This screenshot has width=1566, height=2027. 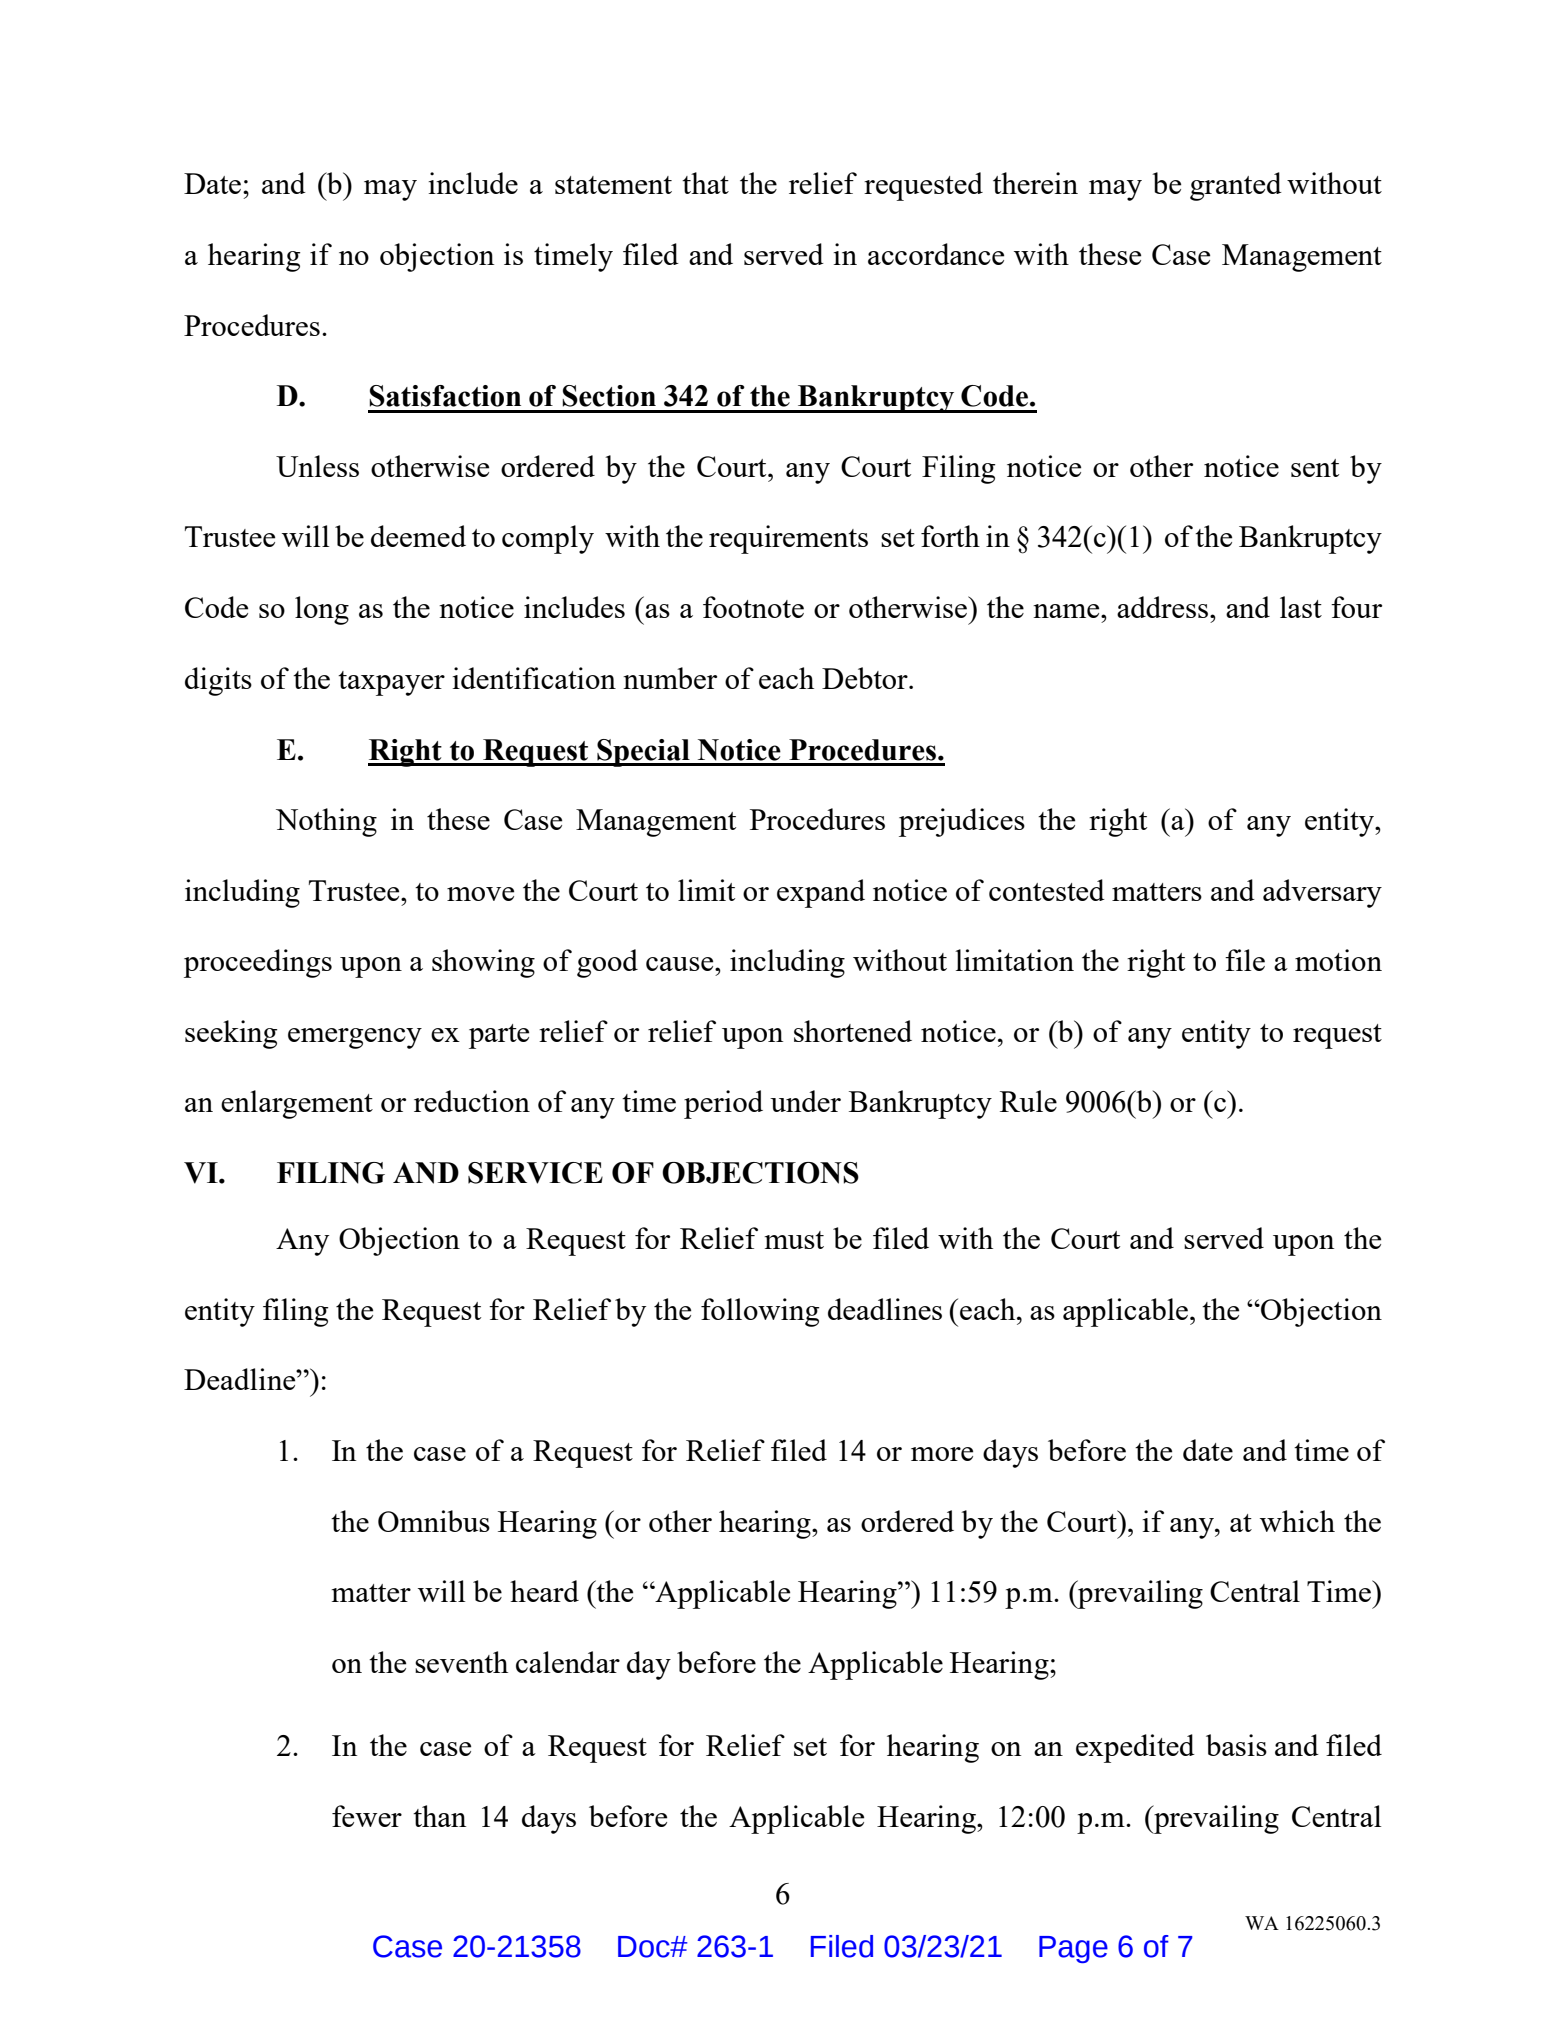 I want to click on emergency, so click(x=355, y=1038).
